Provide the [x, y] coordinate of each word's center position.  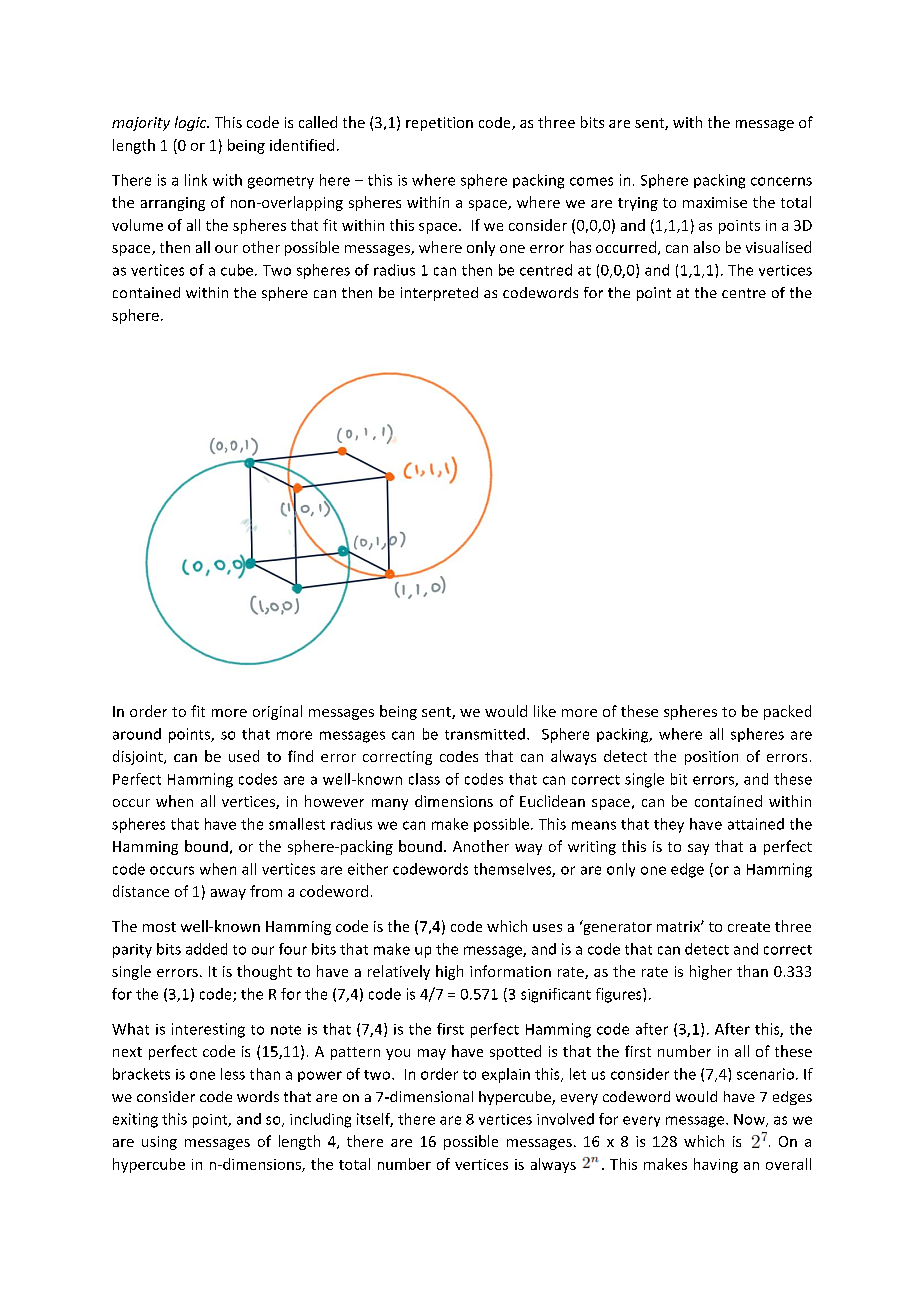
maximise [715, 202]
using [159, 1143]
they [669, 825]
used [244, 756]
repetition [439, 124]
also [707, 247]
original [277, 712]
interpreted [439, 294]
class [424, 779]
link [196, 180]
